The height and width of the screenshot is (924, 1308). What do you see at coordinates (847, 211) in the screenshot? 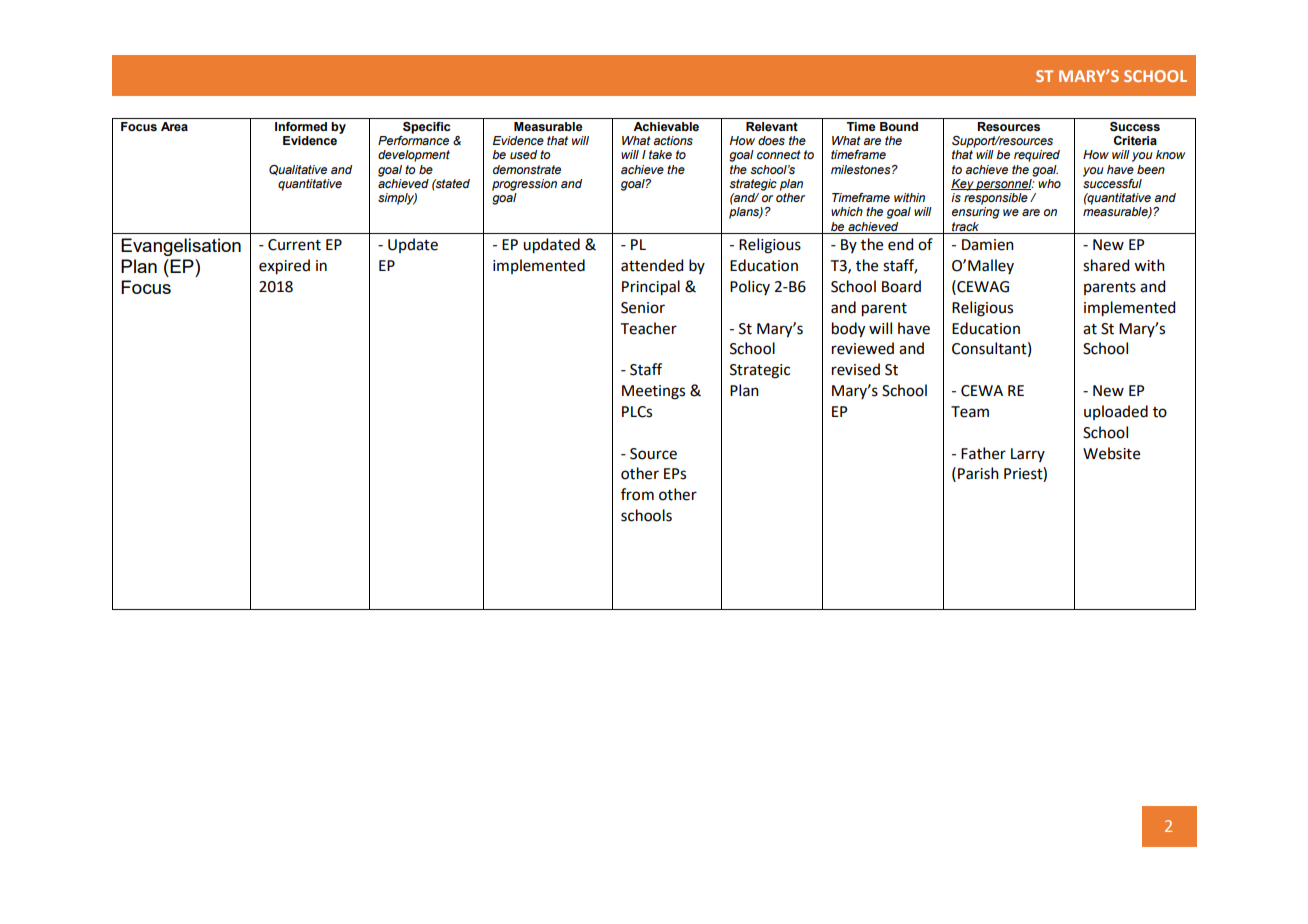
I see `which` at bounding box center [847, 211].
